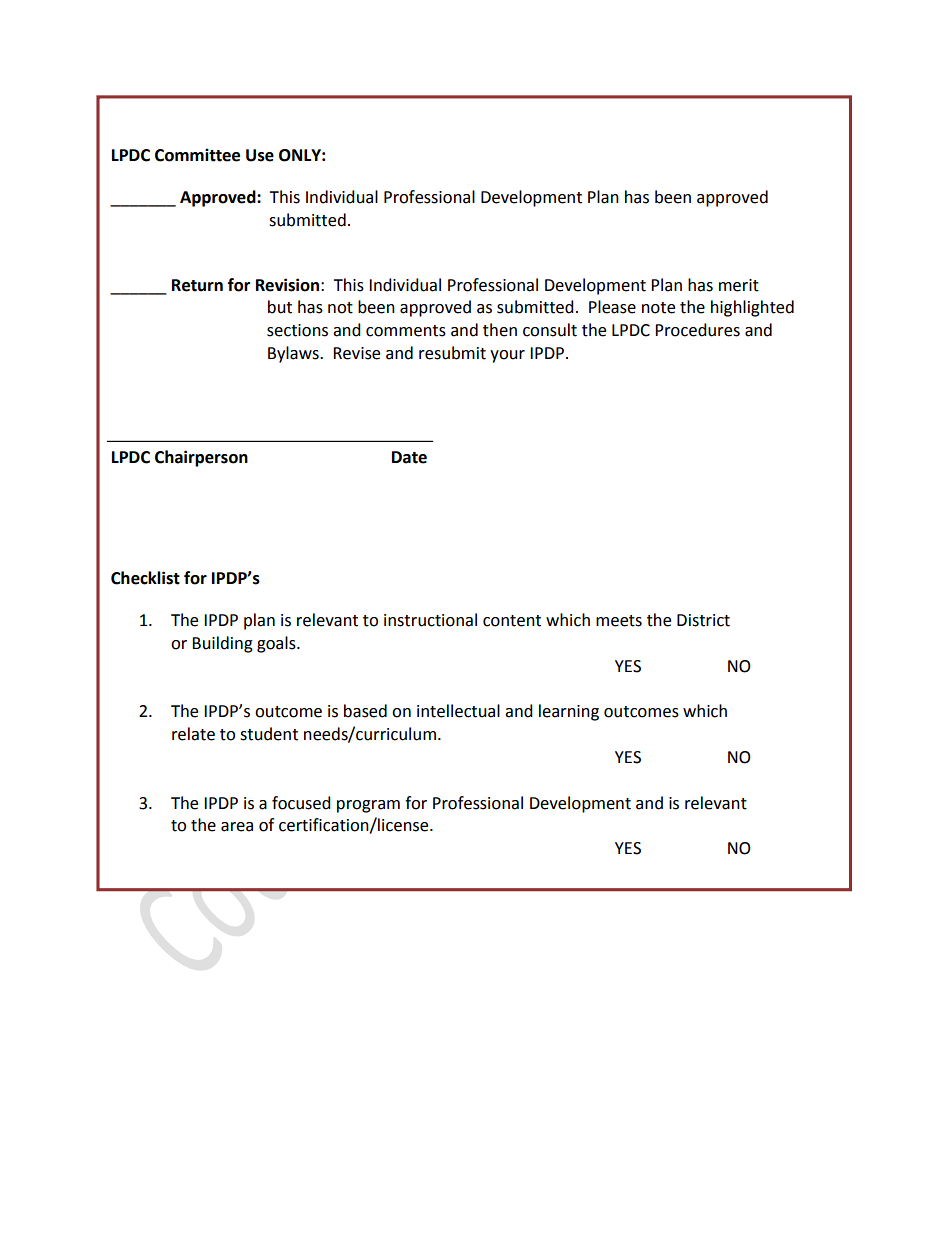  Describe the element at coordinates (500, 330) in the screenshot. I see `then` at that location.
